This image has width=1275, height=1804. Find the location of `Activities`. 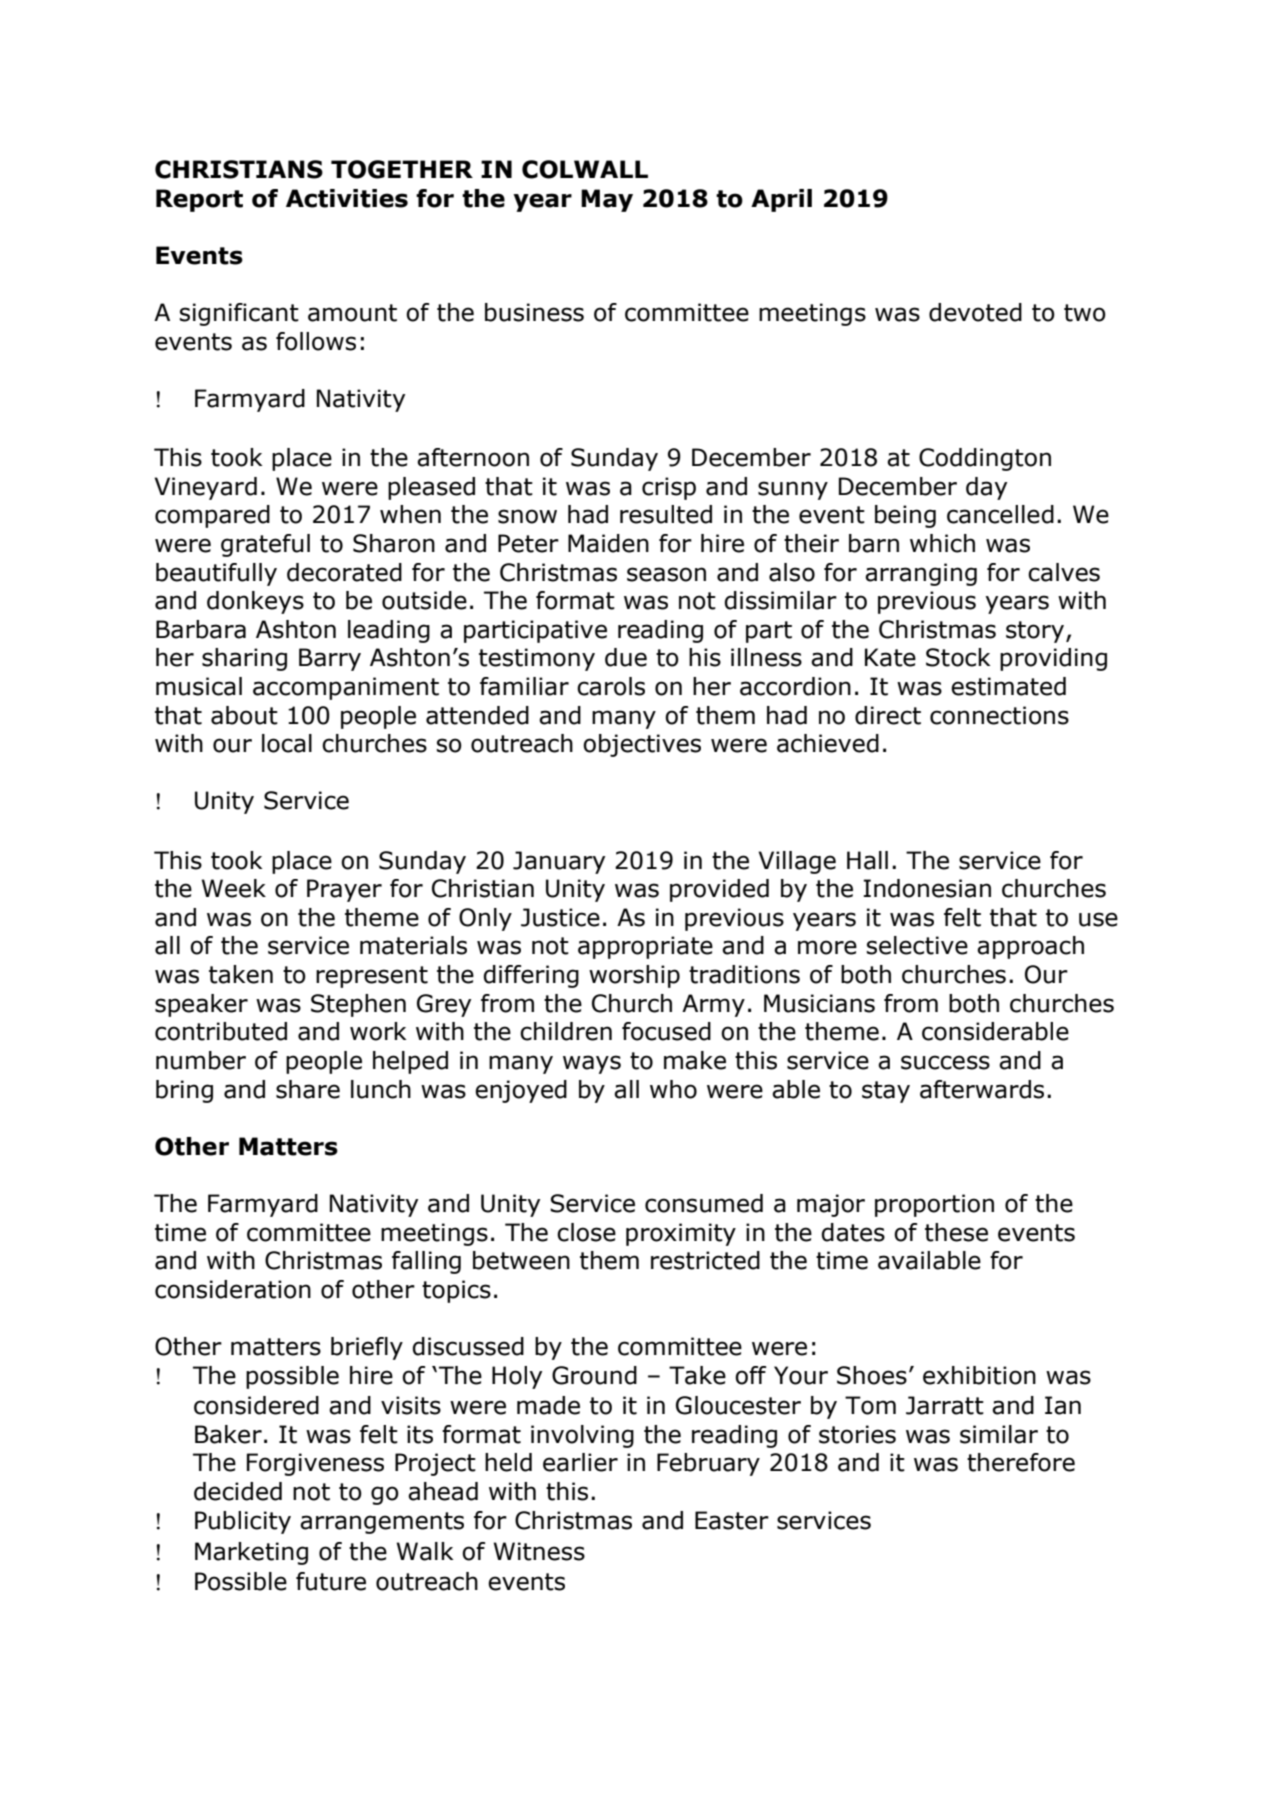

Activities is located at coordinates (347, 198).
